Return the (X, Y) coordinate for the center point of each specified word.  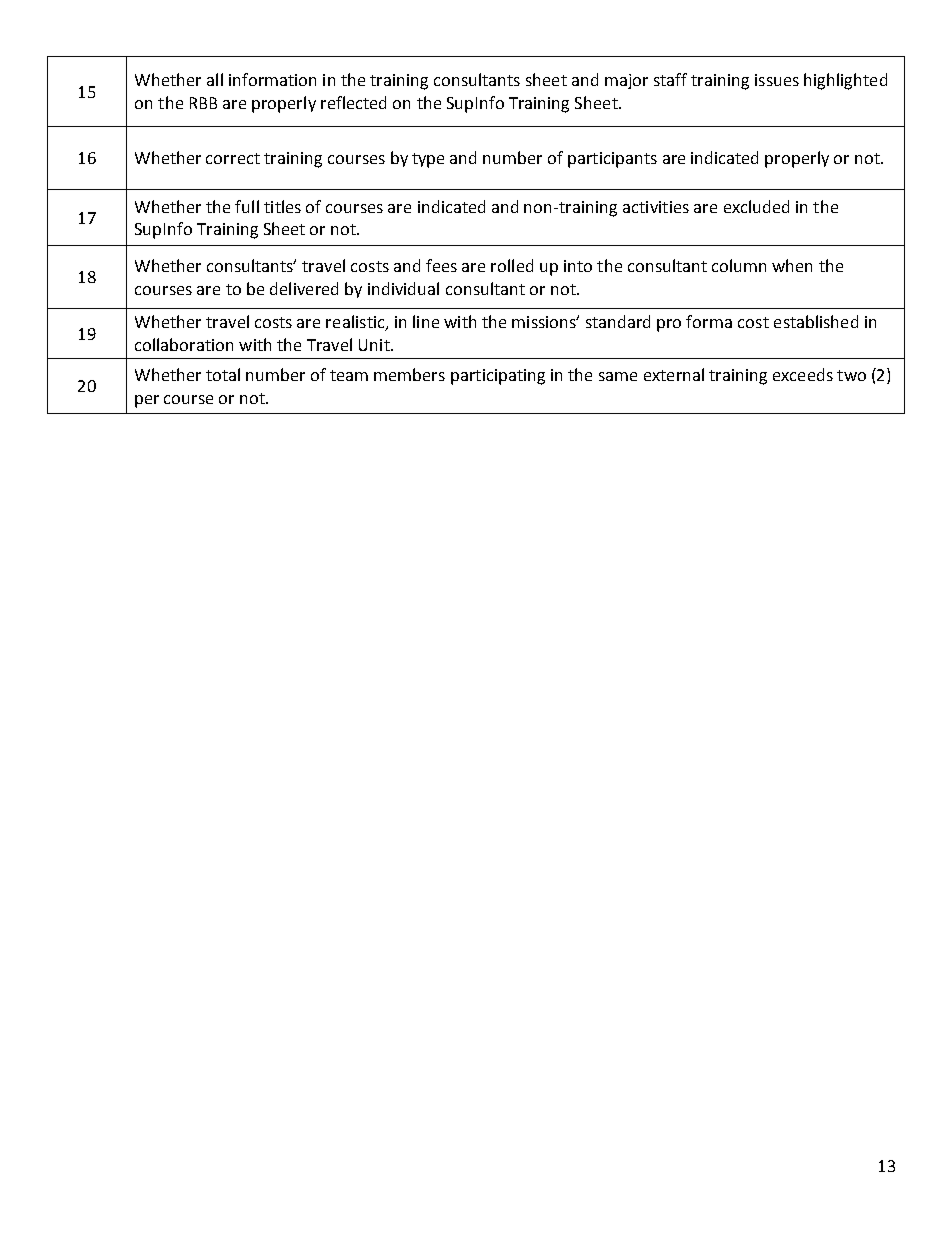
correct (233, 158)
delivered (304, 288)
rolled (512, 265)
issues (777, 80)
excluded (756, 206)
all (215, 79)
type (428, 160)
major (626, 81)
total (223, 374)
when (792, 265)
